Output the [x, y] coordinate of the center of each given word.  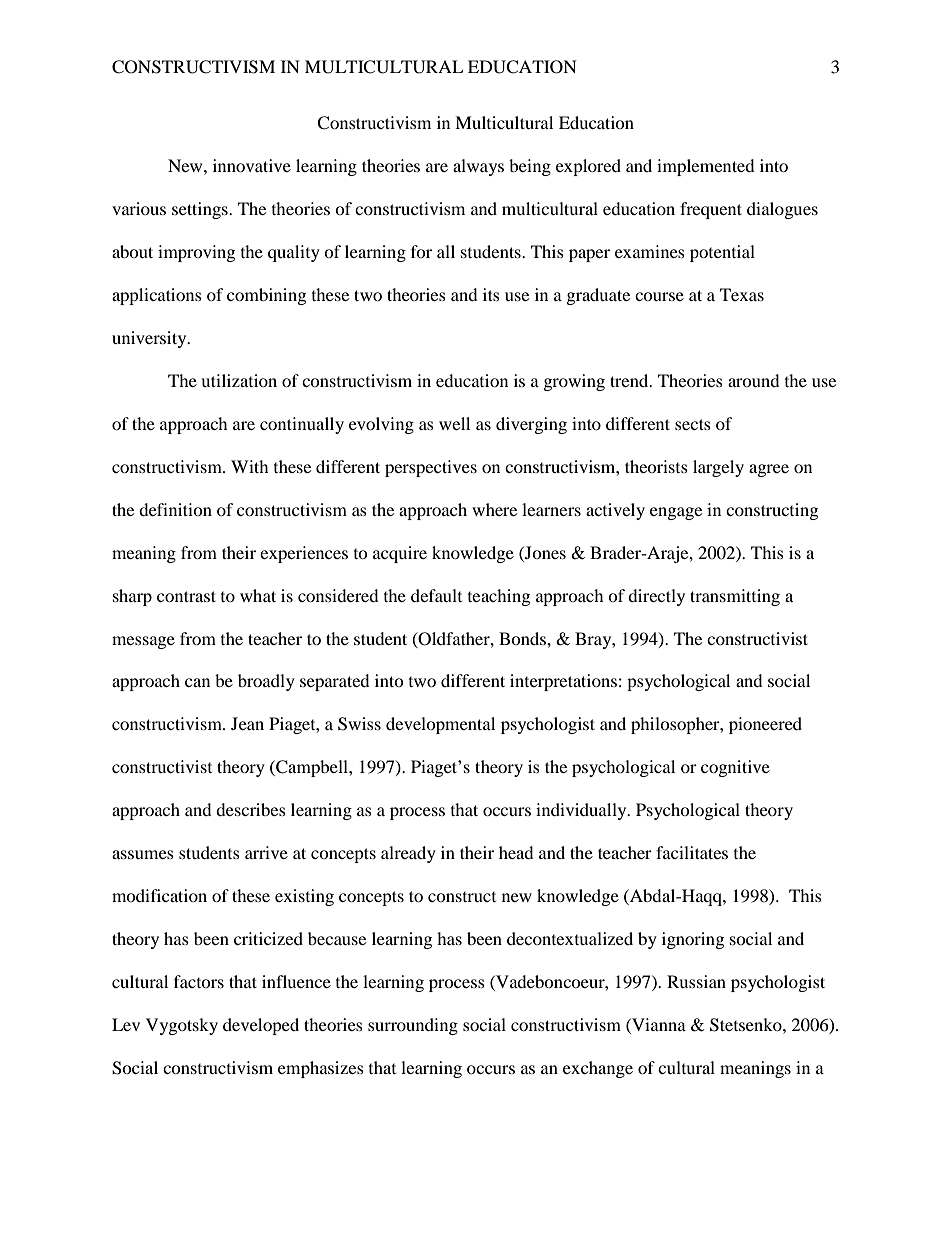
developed [261, 1026]
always [478, 167]
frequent [711, 210]
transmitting [735, 597]
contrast [186, 596]
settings [201, 210]
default [436, 595]
